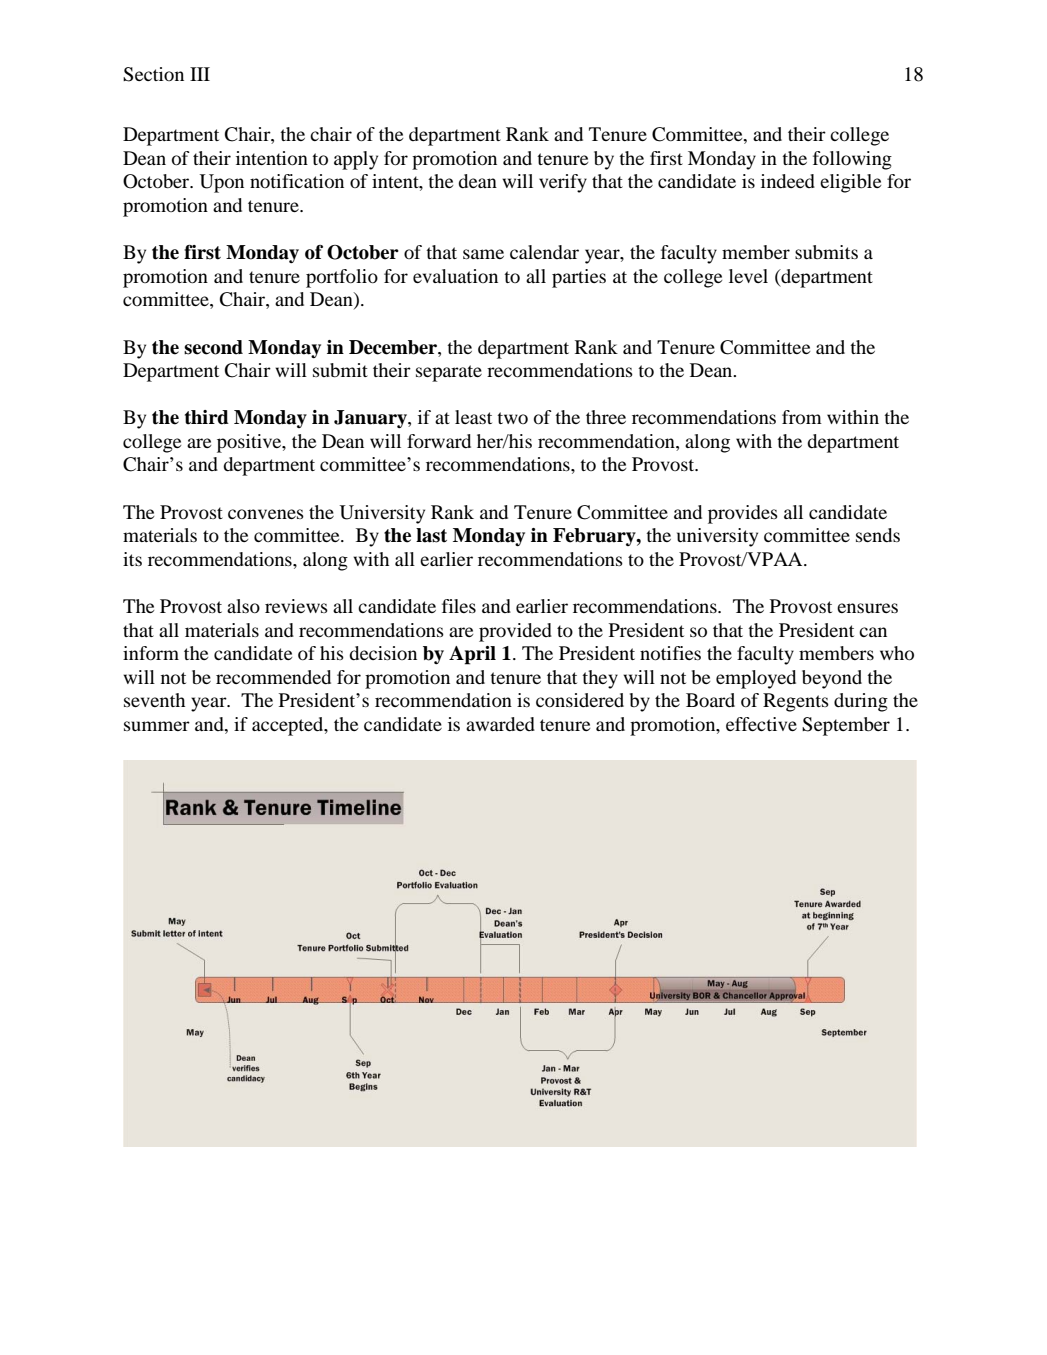  Describe the element at coordinates (852, 160) in the screenshot. I see `following` at that location.
